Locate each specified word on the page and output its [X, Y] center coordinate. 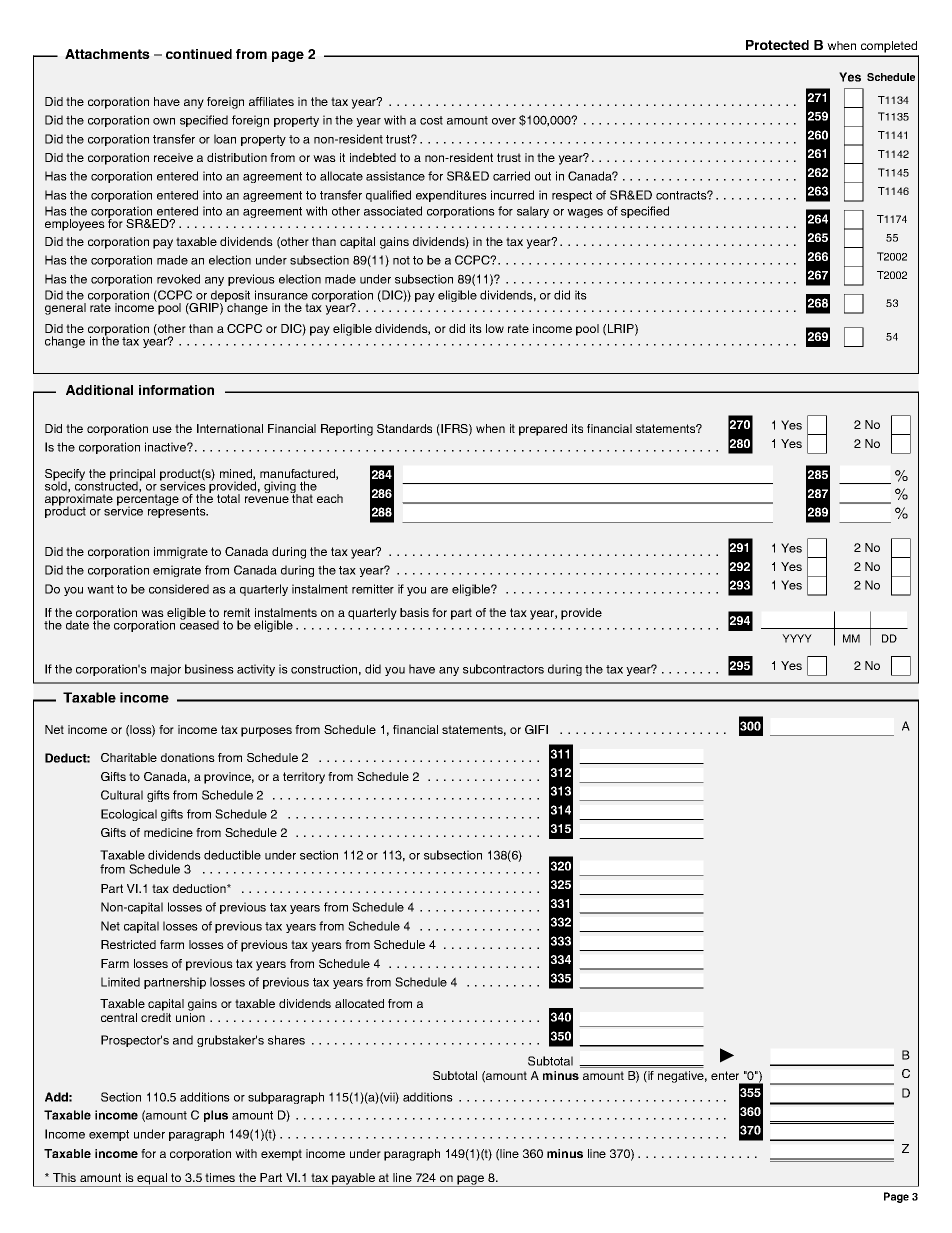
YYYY [797, 638]
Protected [777, 45]
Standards [404, 428]
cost [431, 120]
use [162, 429]
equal [153, 1180]
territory [304, 778]
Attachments [107, 54]
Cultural [122, 795]
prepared [543, 430]
